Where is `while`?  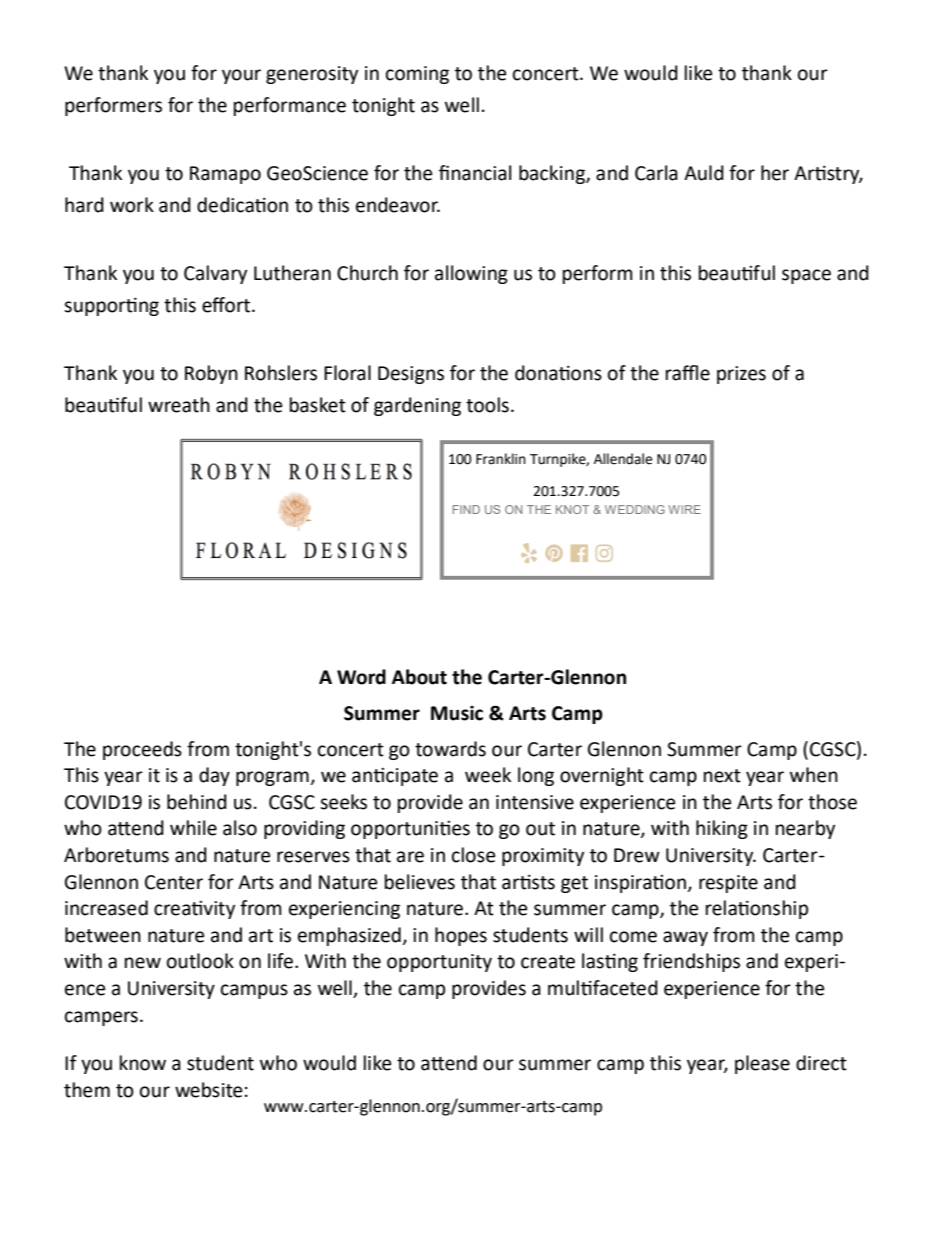 while is located at coordinates (193, 828).
